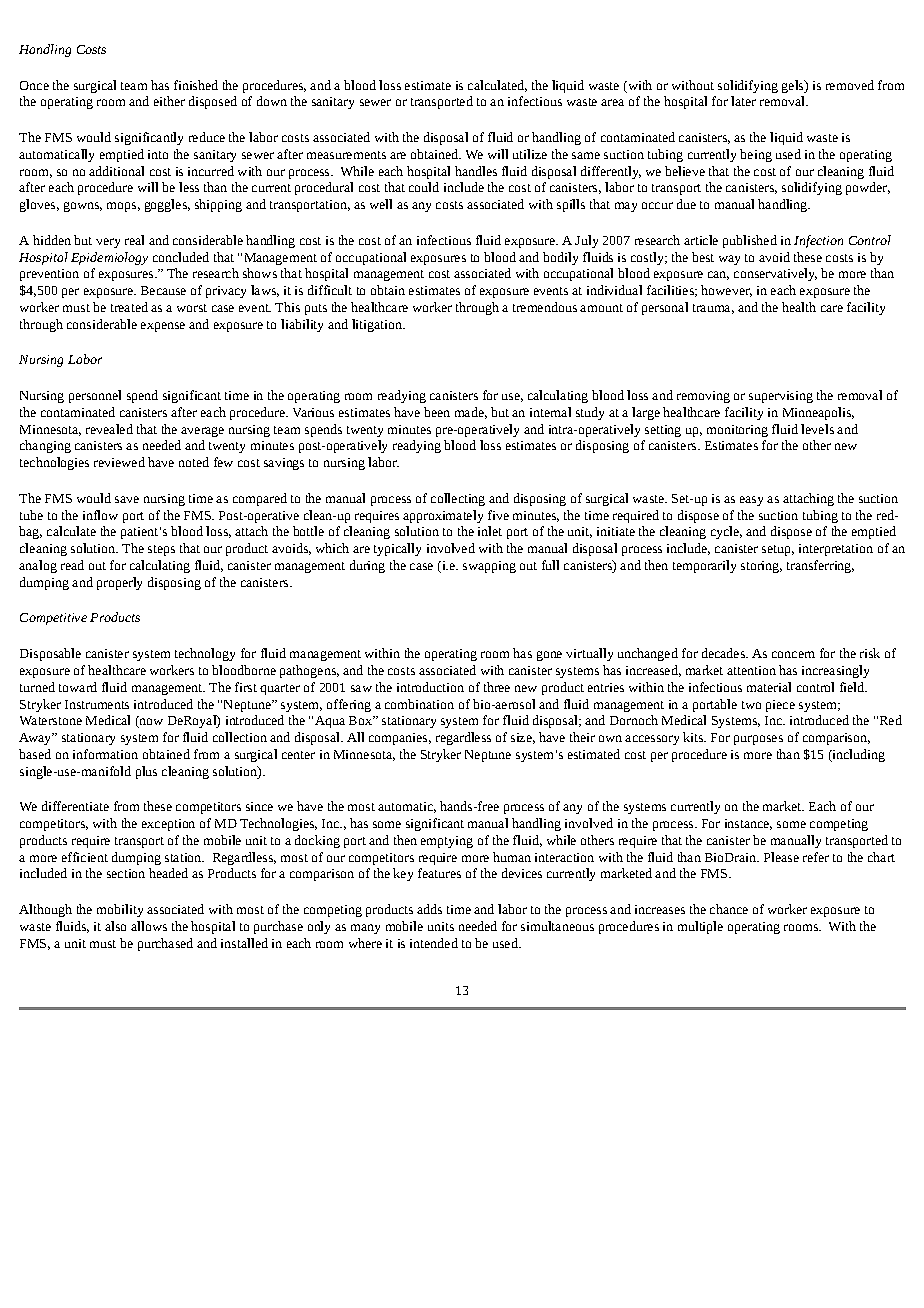  Describe the element at coordinates (127, 499) in the document. I see `save` at that location.
